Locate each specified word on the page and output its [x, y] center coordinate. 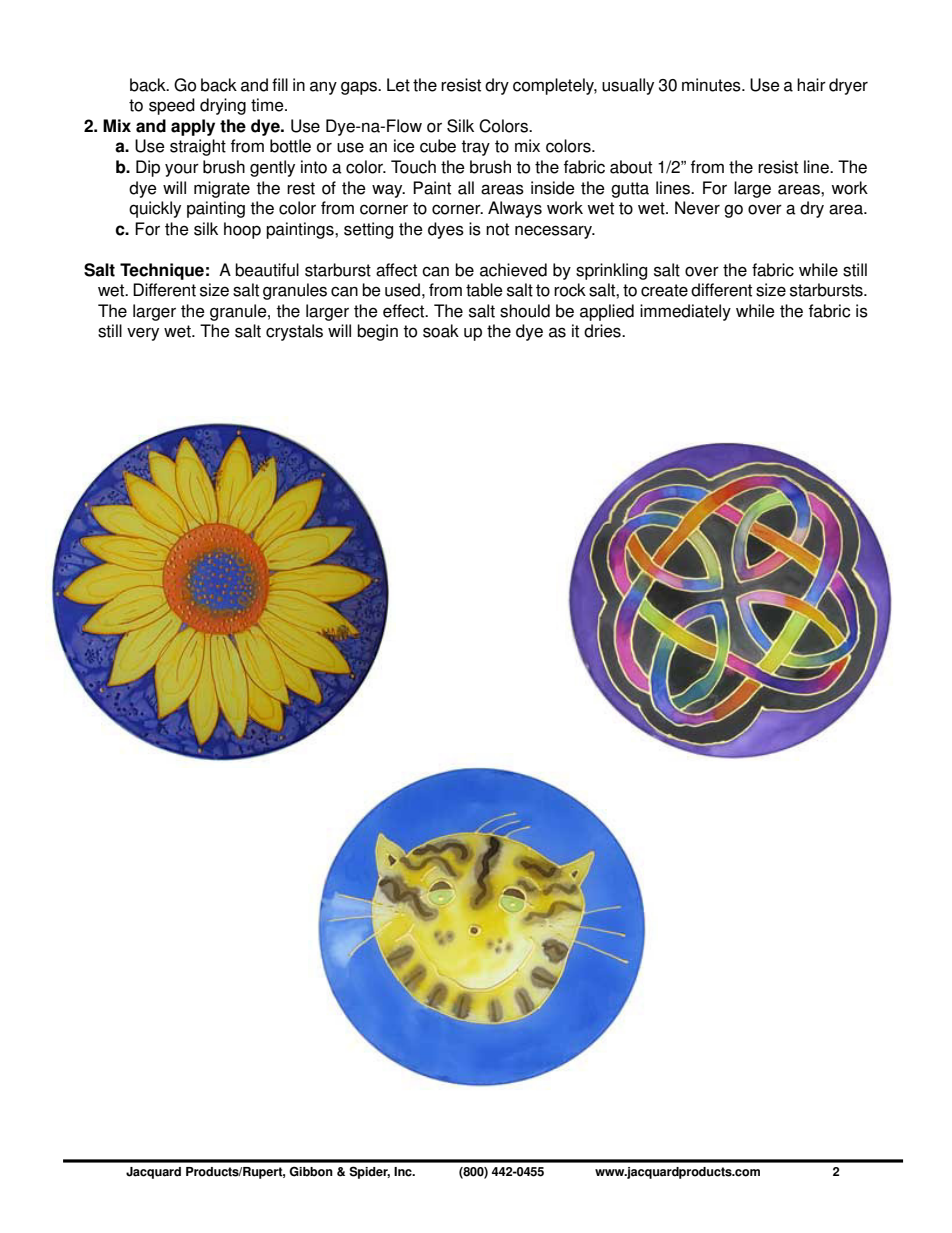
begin [377, 332]
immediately [685, 312]
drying [223, 106]
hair [811, 85]
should [525, 311]
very [143, 334]
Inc [404, 1172]
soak [441, 331]
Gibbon [311, 1171]
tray [475, 148]
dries [603, 331]
